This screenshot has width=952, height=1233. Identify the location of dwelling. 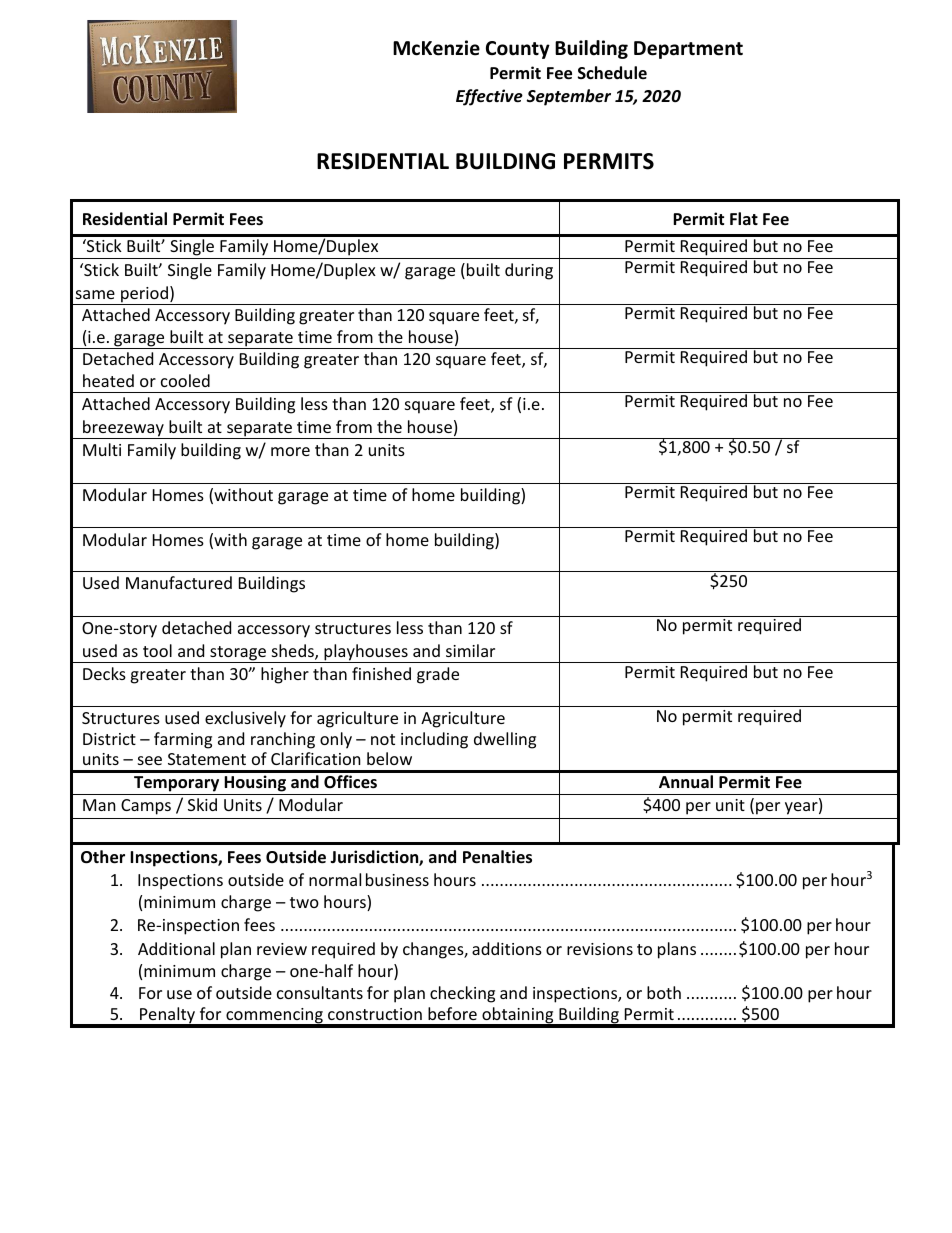
(505, 740).
